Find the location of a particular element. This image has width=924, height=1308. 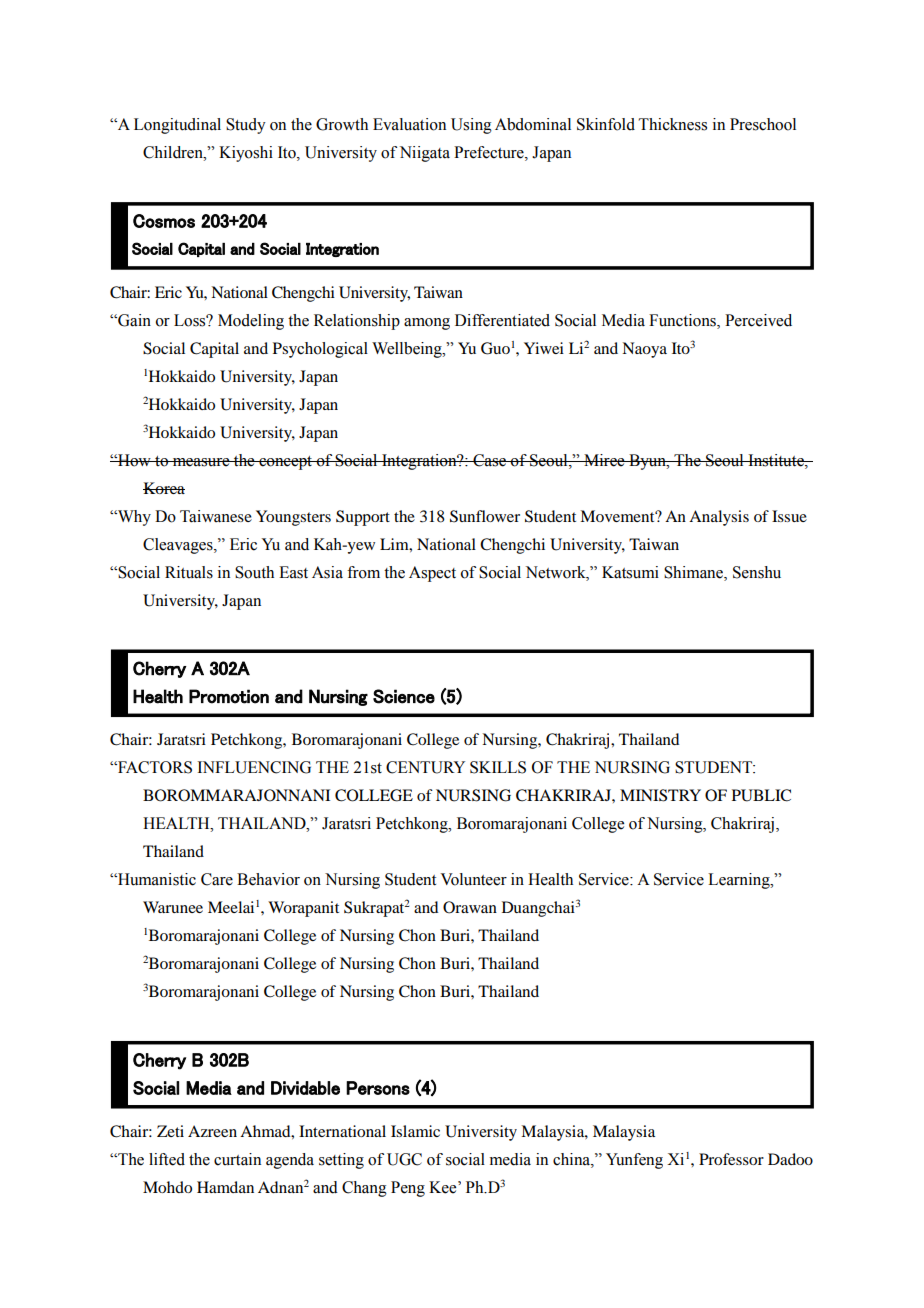

Hamdan is located at coordinates (225, 1187).
